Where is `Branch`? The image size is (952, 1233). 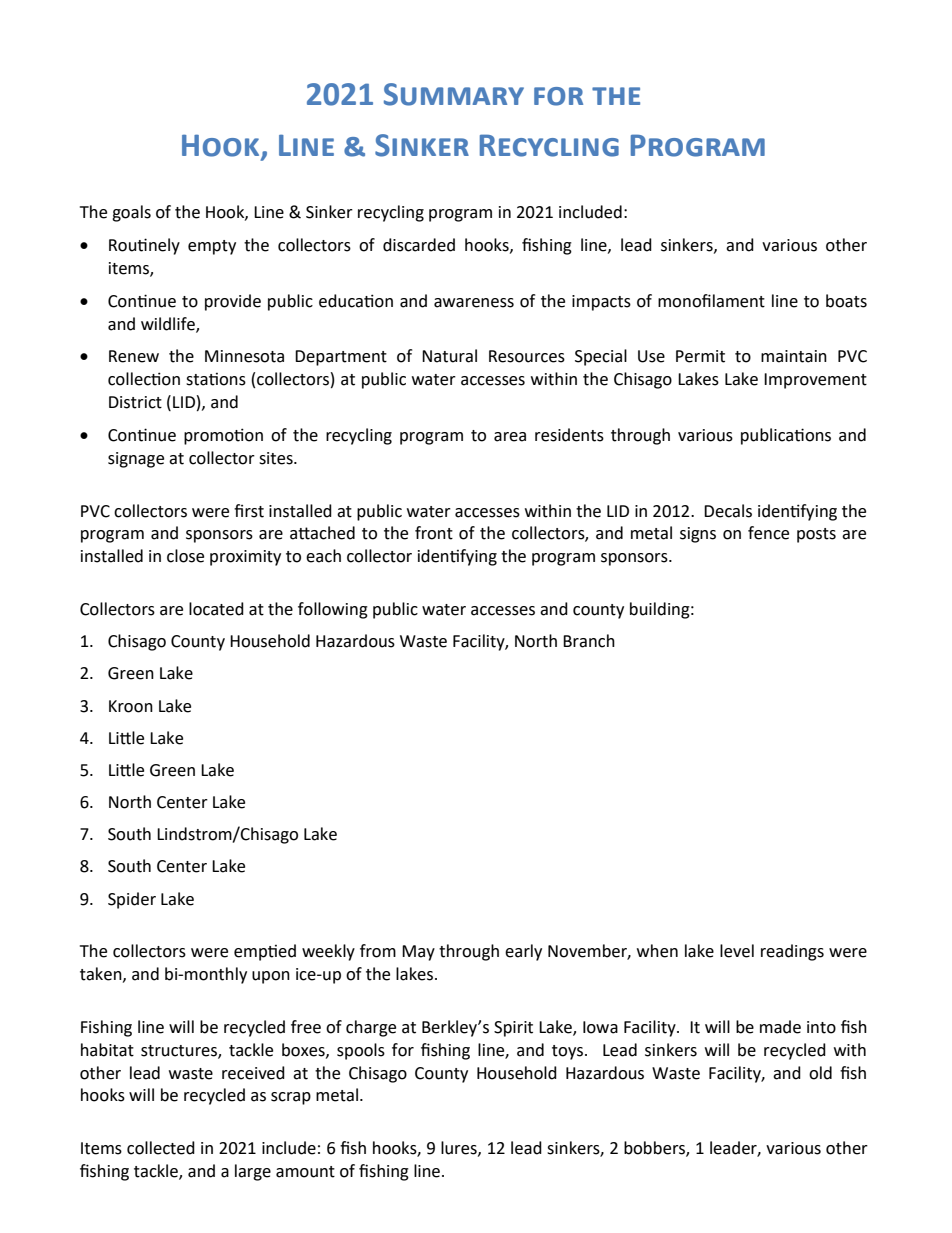
Branch is located at coordinates (589, 641).
